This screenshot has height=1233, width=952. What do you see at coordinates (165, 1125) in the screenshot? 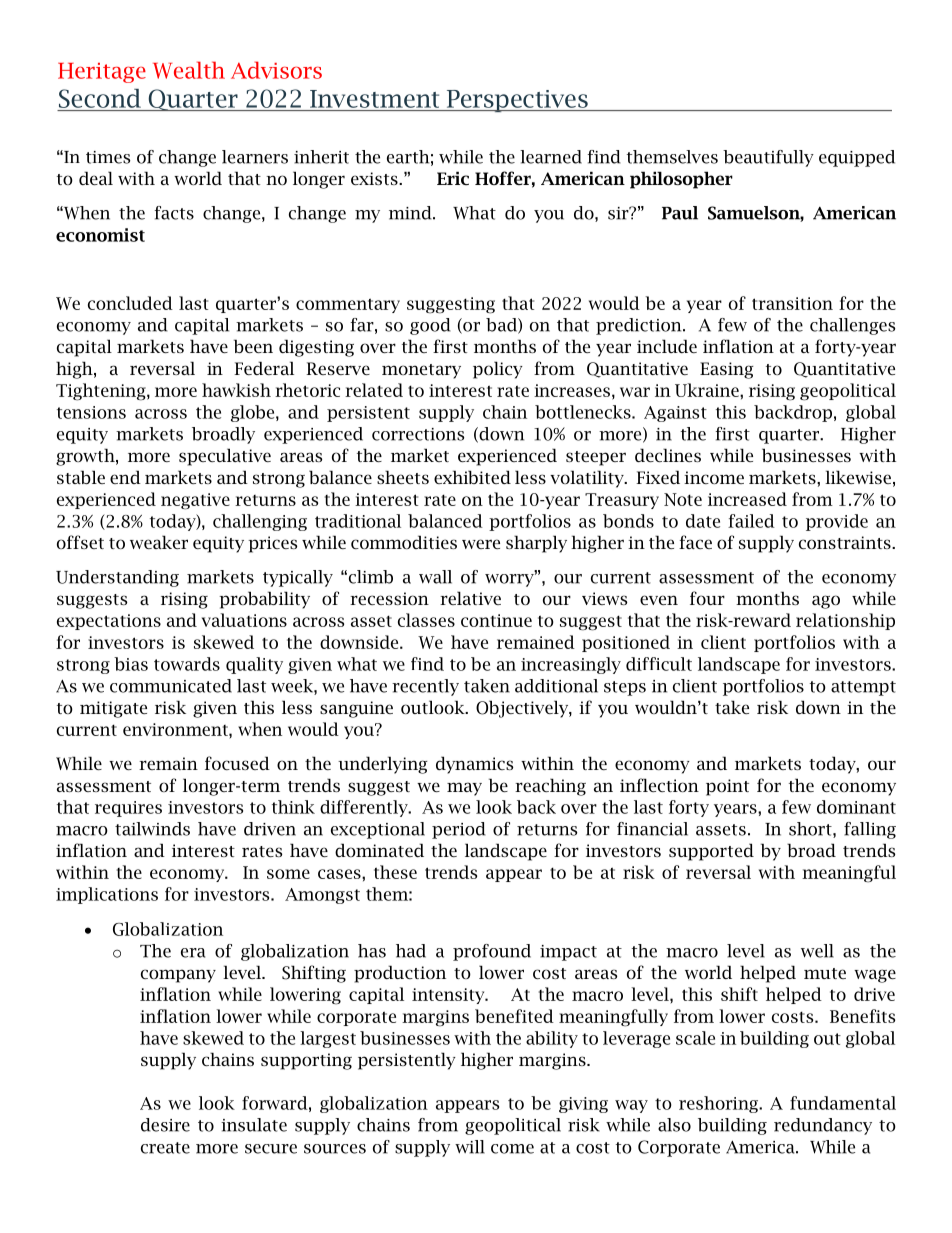
I see `desire` at bounding box center [165, 1125].
